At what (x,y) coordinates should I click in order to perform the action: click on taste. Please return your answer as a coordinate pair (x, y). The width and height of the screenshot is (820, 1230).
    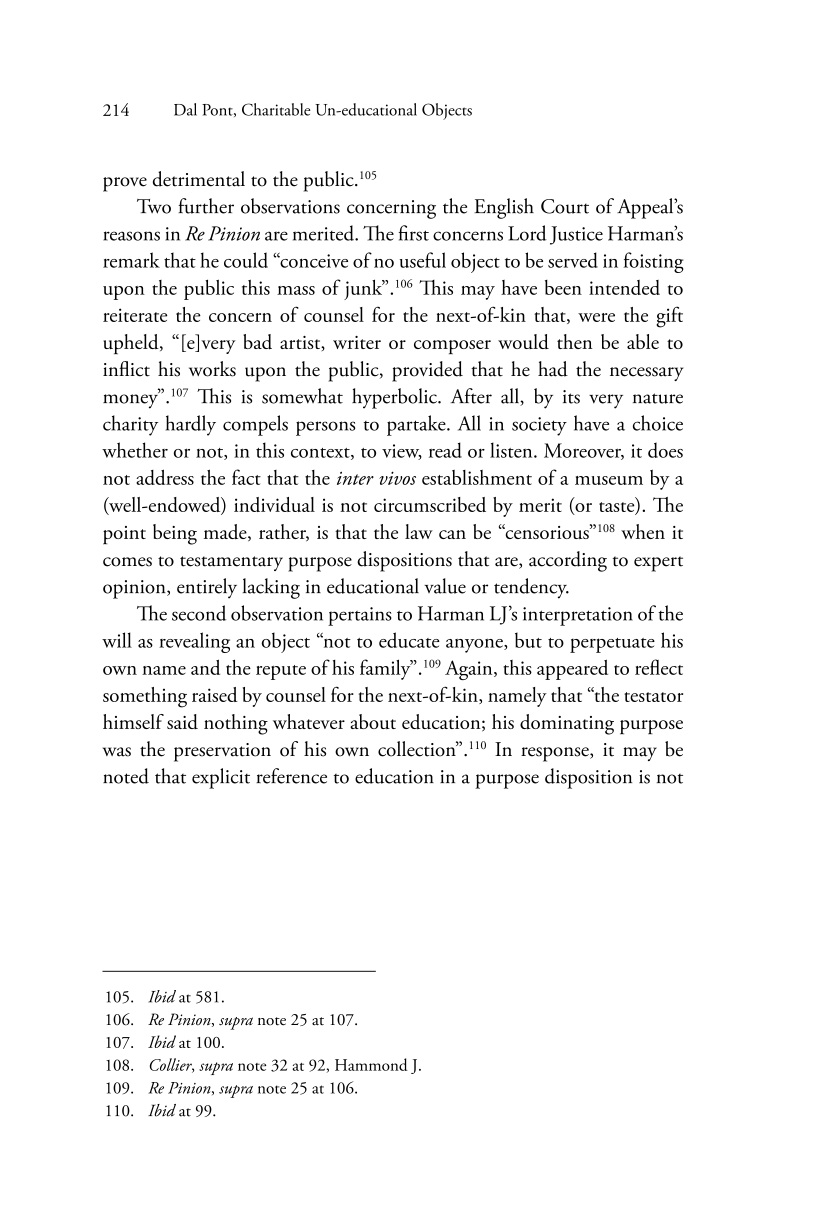
    Looking at the image, I should click on (618, 508).
